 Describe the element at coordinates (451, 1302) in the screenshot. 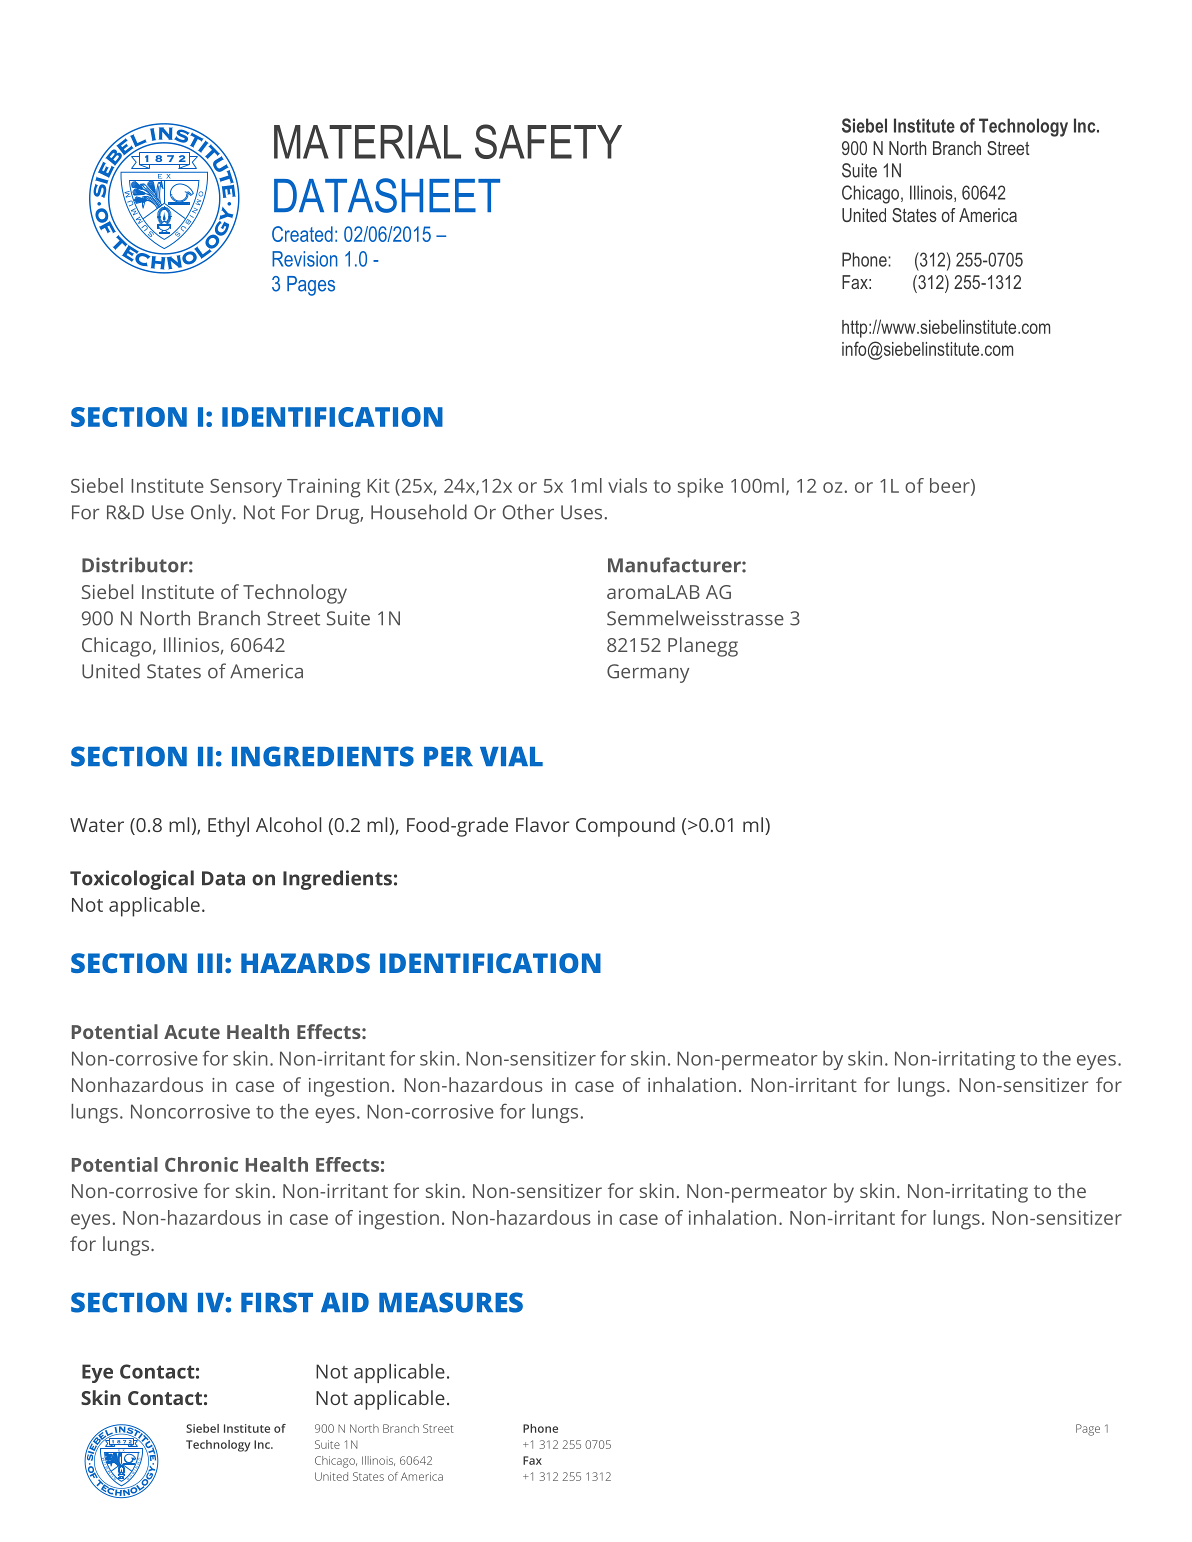

I see `MEASURES` at that location.
